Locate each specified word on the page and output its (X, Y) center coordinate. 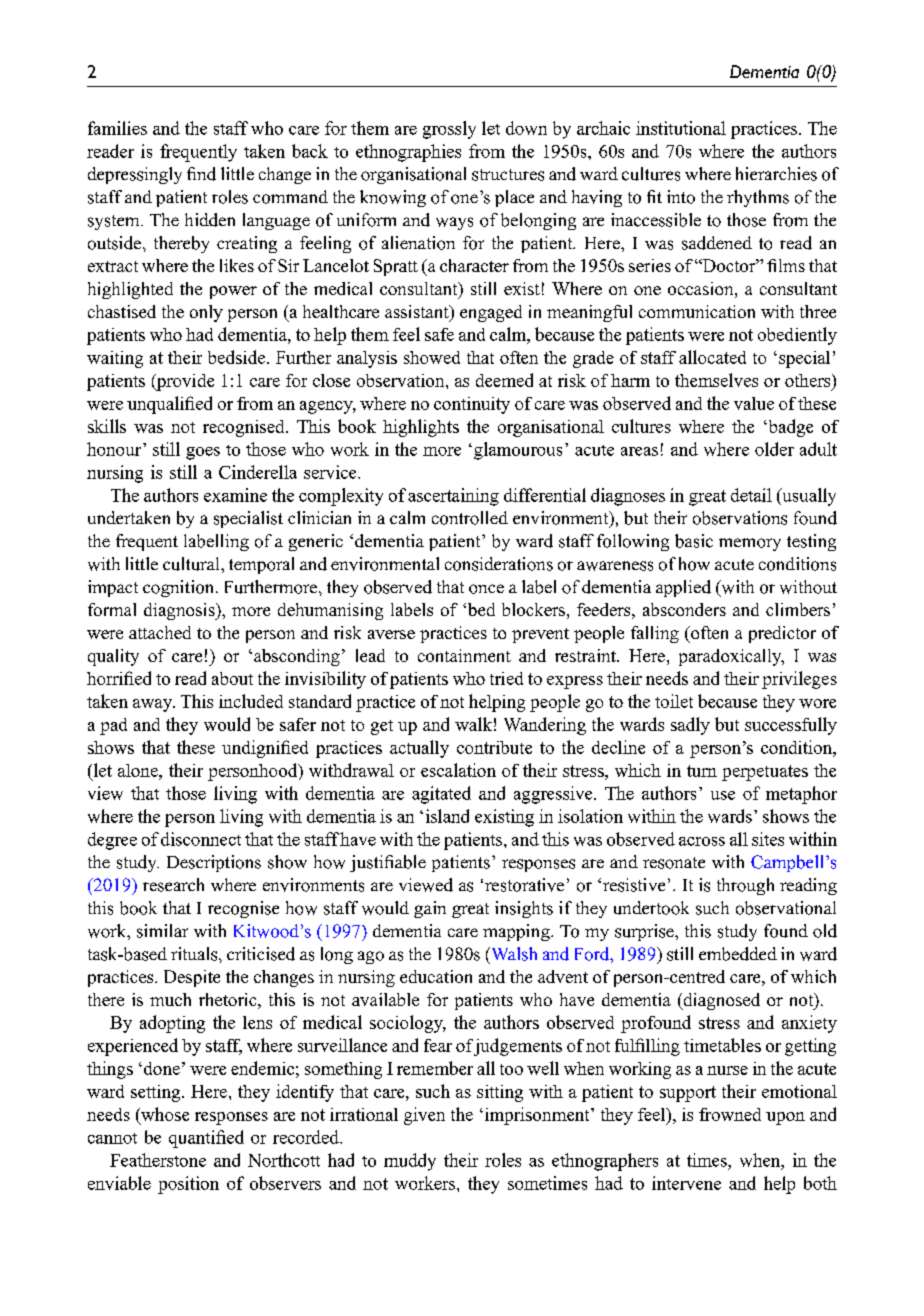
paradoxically (731, 657)
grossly (449, 130)
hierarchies (776, 174)
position (188, 1185)
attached (160, 632)
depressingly (135, 175)
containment (464, 655)
